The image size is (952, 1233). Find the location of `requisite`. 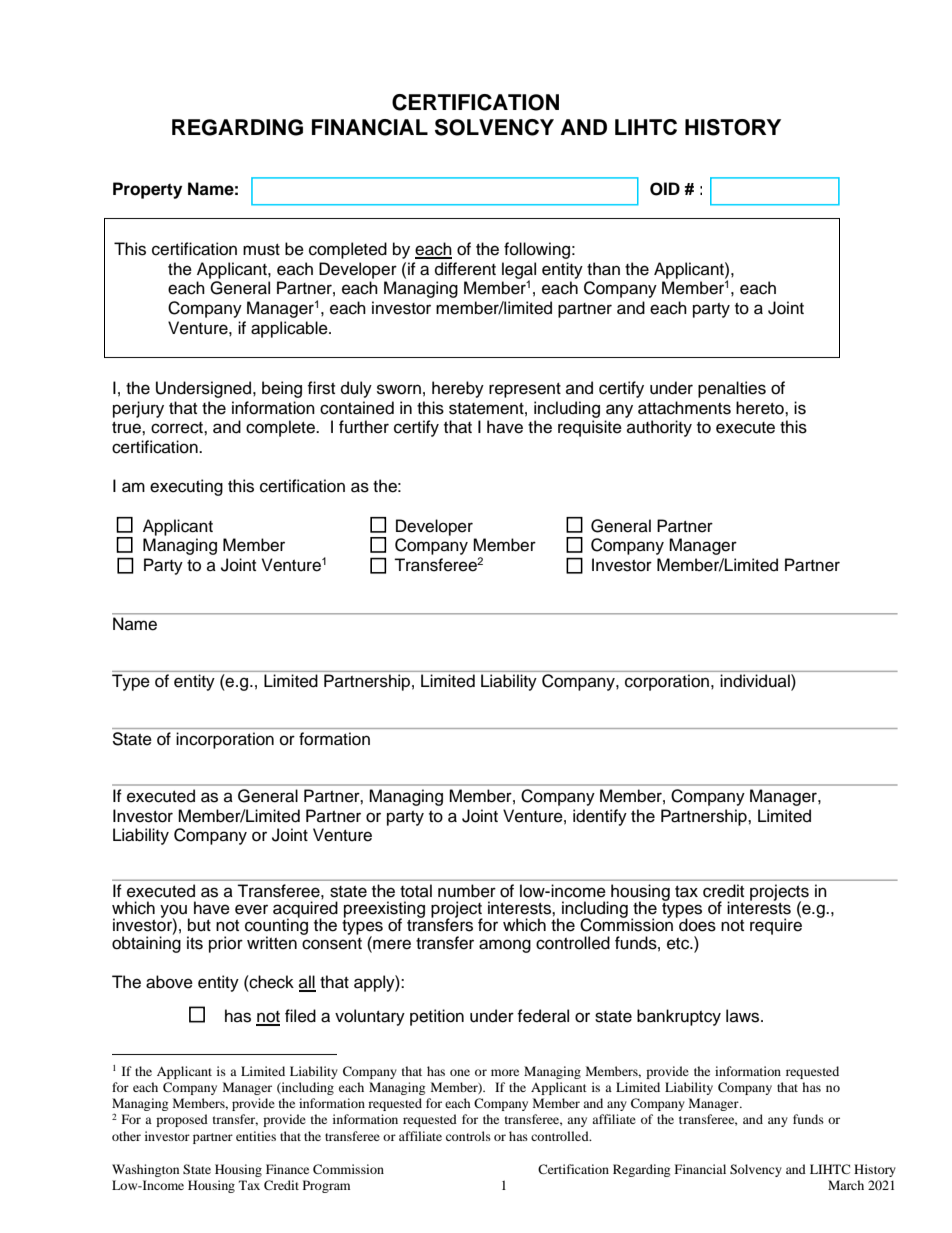

requisite is located at coordinates (590, 428).
